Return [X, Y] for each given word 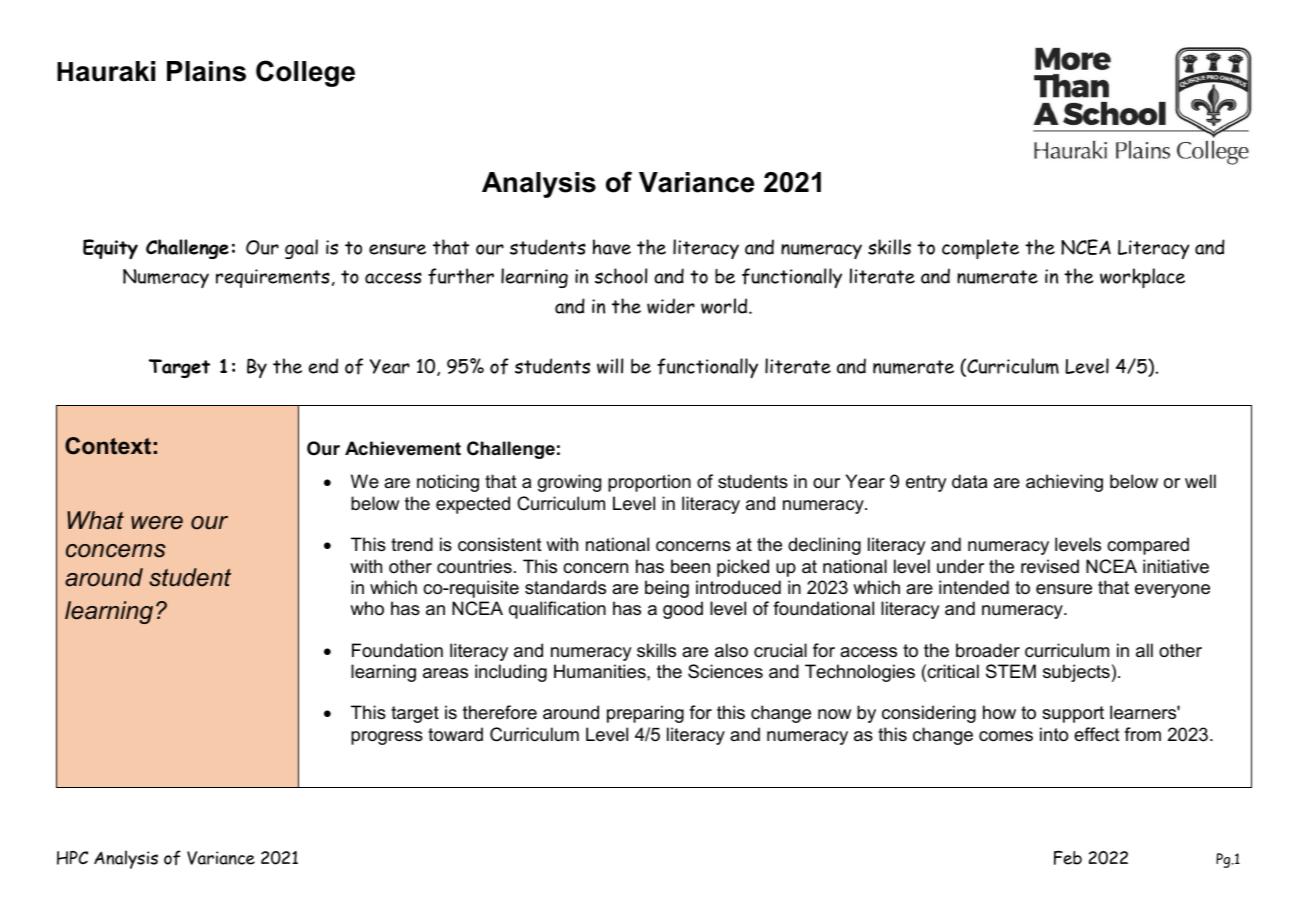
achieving [1064, 483]
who [367, 608]
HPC [72, 858]
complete [980, 249]
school [621, 276]
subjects [1076, 673]
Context [108, 446]
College [305, 73]
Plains [206, 71]
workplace [1142, 278]
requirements [273, 278]
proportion [649, 483]
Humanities [601, 671]
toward [455, 734]
